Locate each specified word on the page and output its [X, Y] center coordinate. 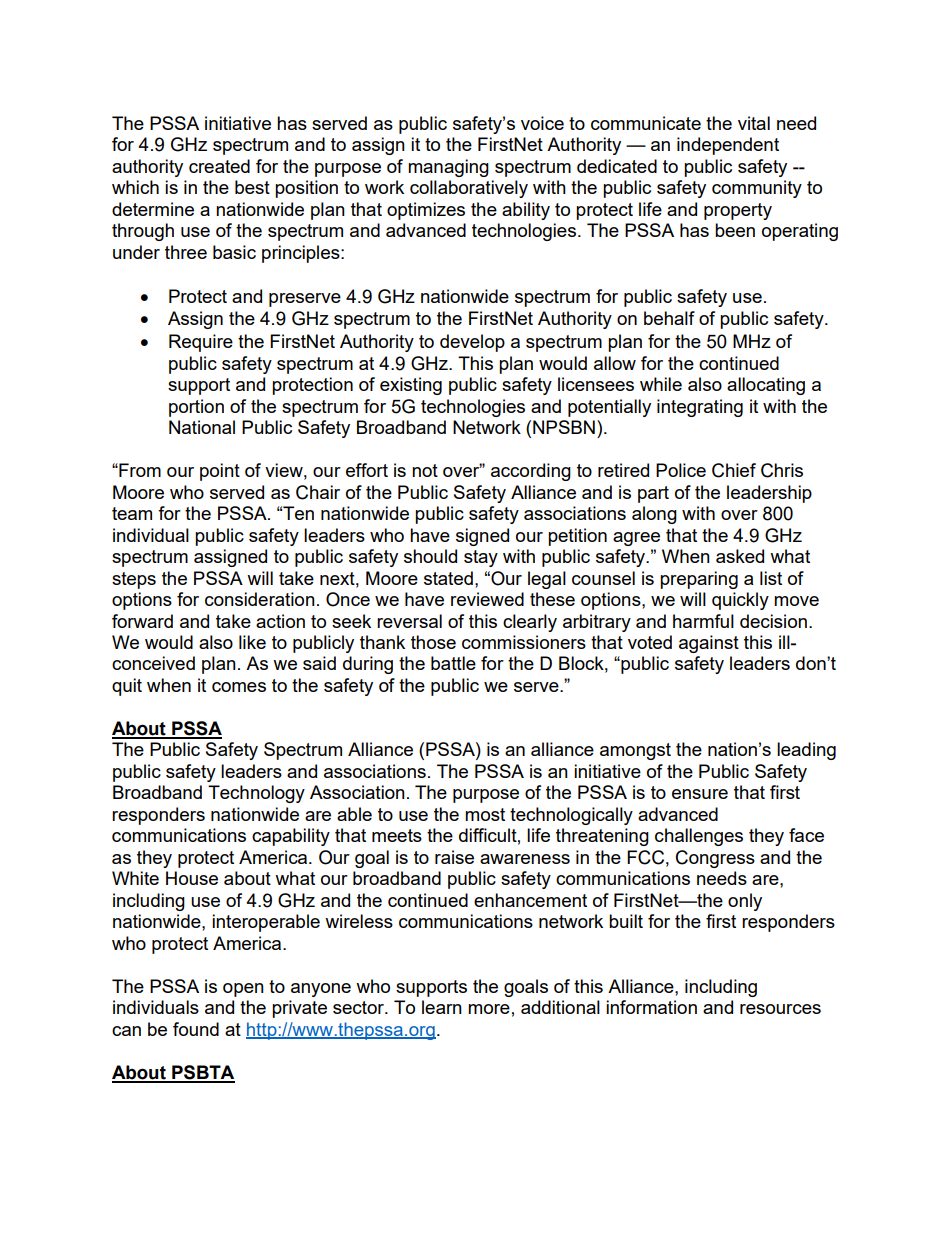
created [219, 166]
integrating [700, 408]
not [425, 470]
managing [448, 168]
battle [453, 663]
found [196, 1029]
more [489, 1009]
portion [196, 408]
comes [239, 687]
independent [728, 146]
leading [806, 751]
